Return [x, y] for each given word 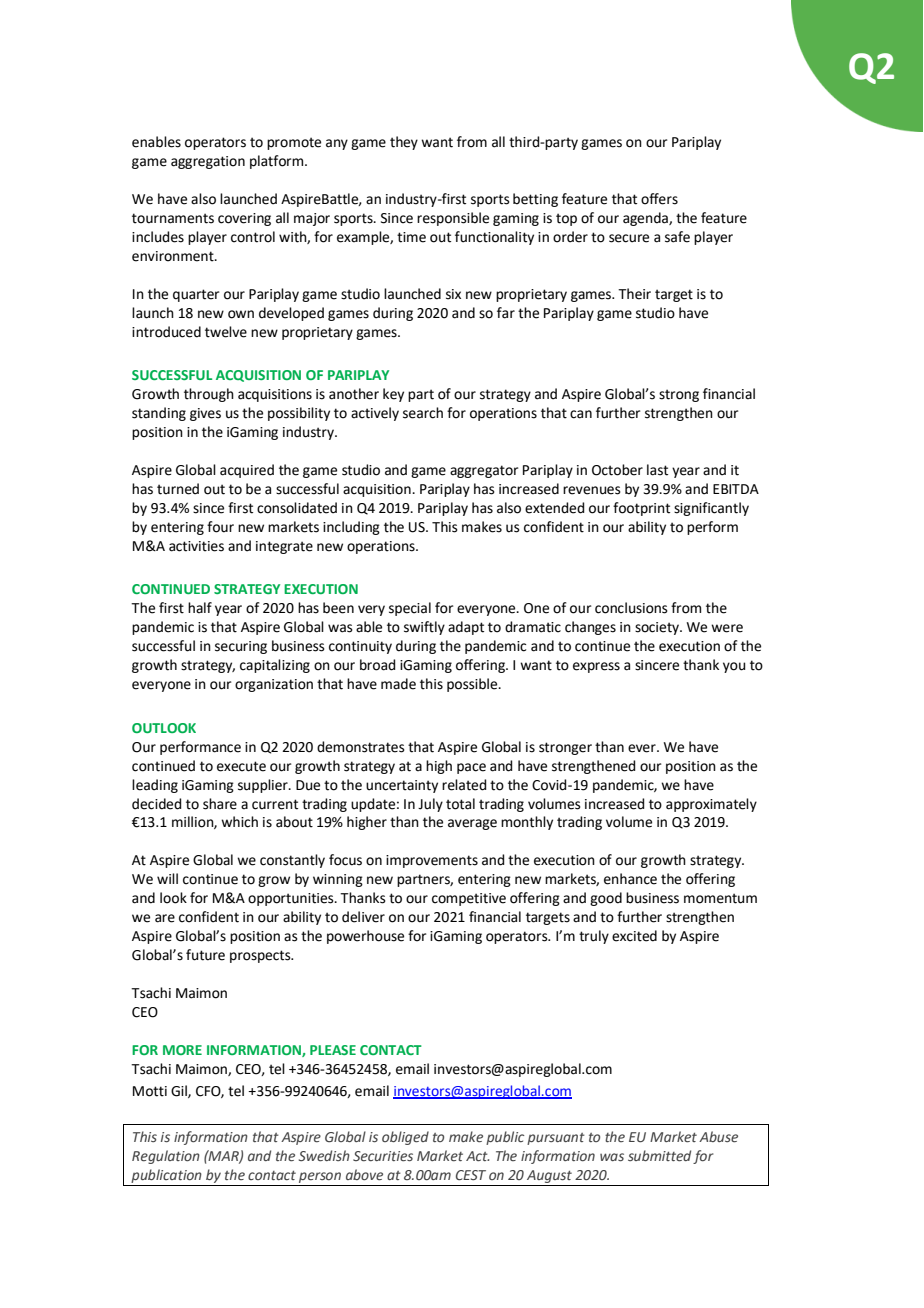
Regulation [166, 1157]
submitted [659, 1156]
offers [659, 199]
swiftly [424, 628]
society [658, 628]
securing [241, 647]
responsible [453, 219]
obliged [405, 1138]
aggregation [208, 162]
